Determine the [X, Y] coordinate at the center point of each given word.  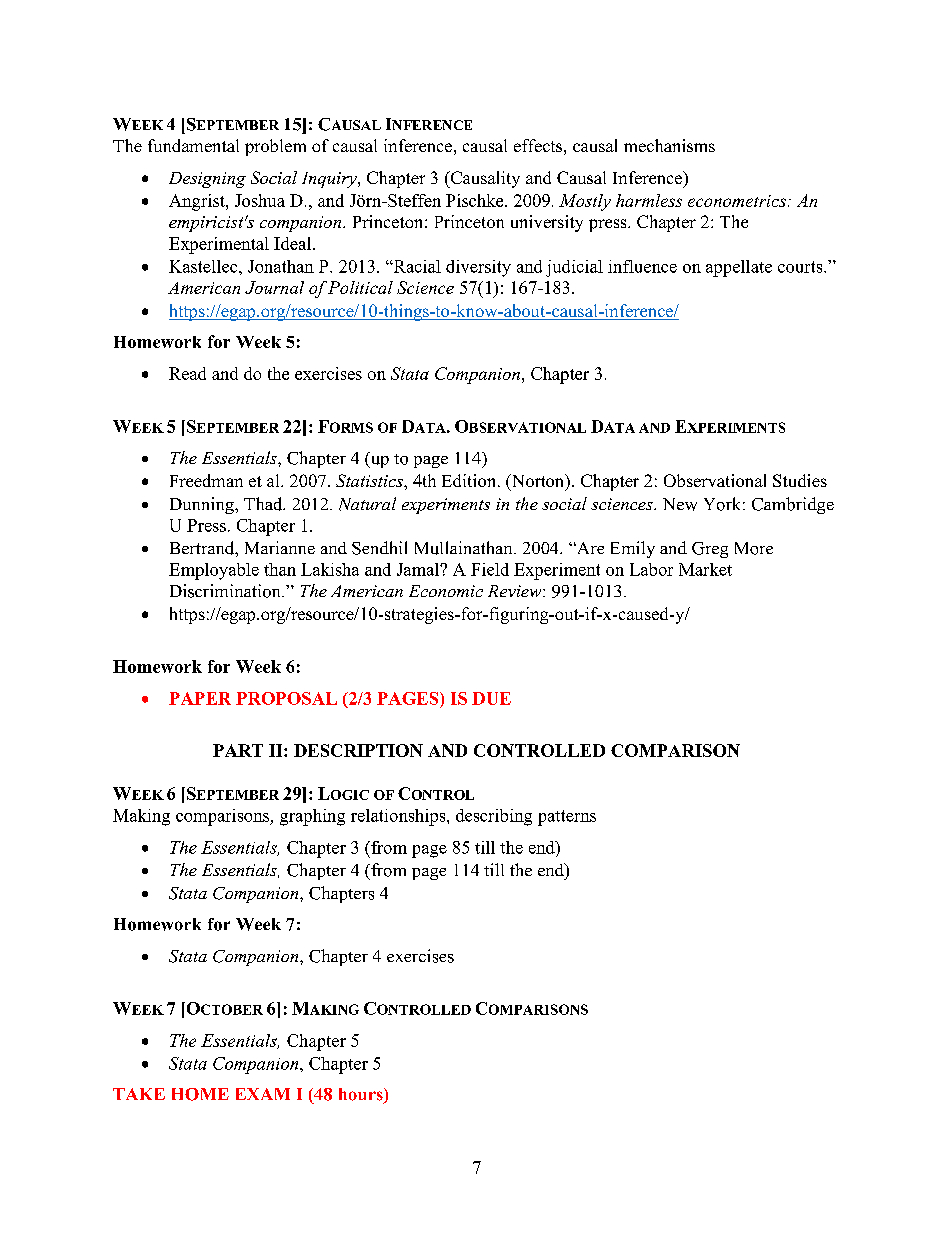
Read [187, 373]
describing [494, 817]
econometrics [737, 201]
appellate [739, 268]
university [547, 223]
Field [490, 569]
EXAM [263, 1094]
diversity [478, 268]
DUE [491, 698]
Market [705, 569]
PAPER [200, 698]
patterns [567, 818]
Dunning [203, 505]
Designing [207, 180]
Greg [710, 550]
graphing [312, 817]
